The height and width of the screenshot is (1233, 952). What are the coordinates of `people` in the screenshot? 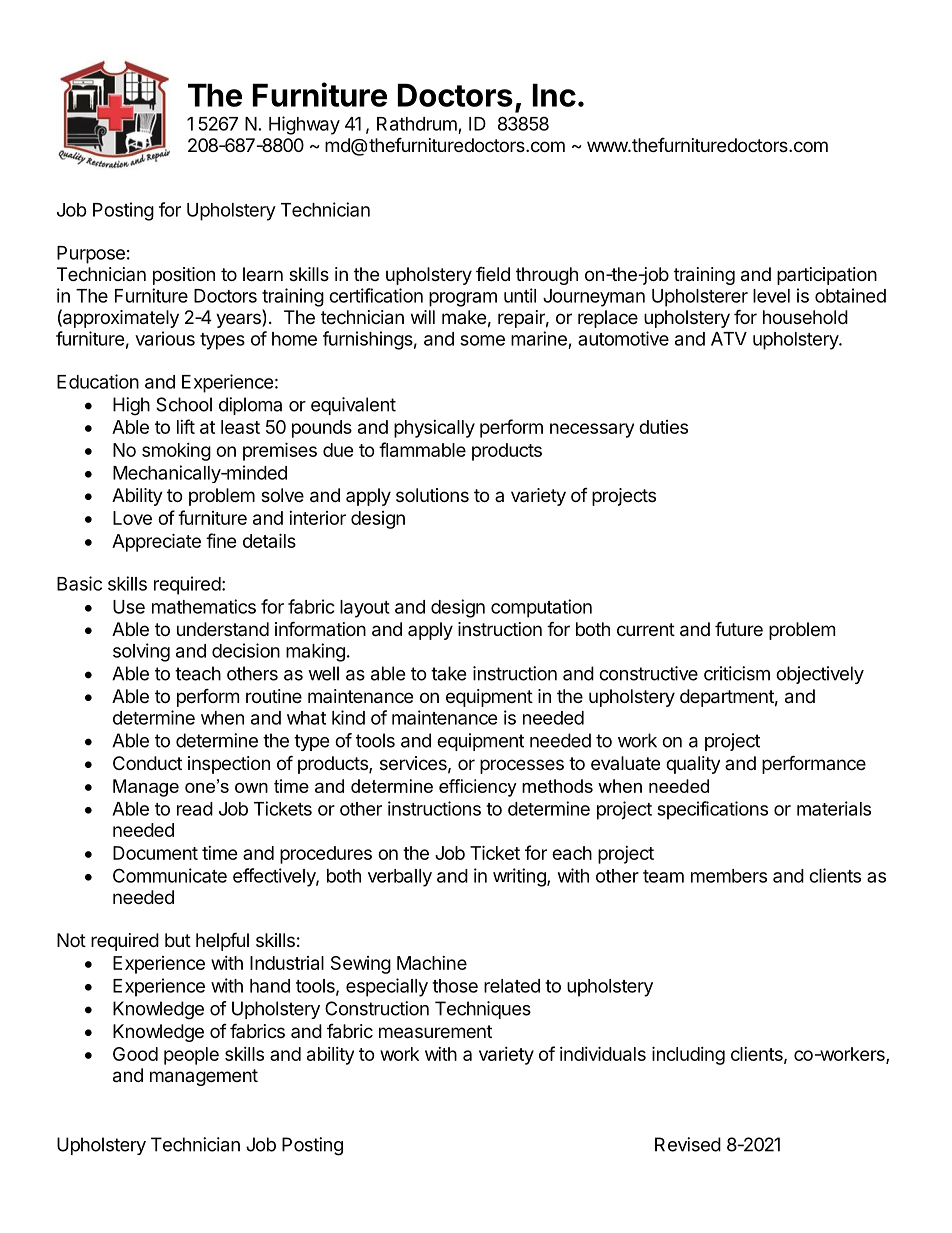 It's located at (191, 1056).
